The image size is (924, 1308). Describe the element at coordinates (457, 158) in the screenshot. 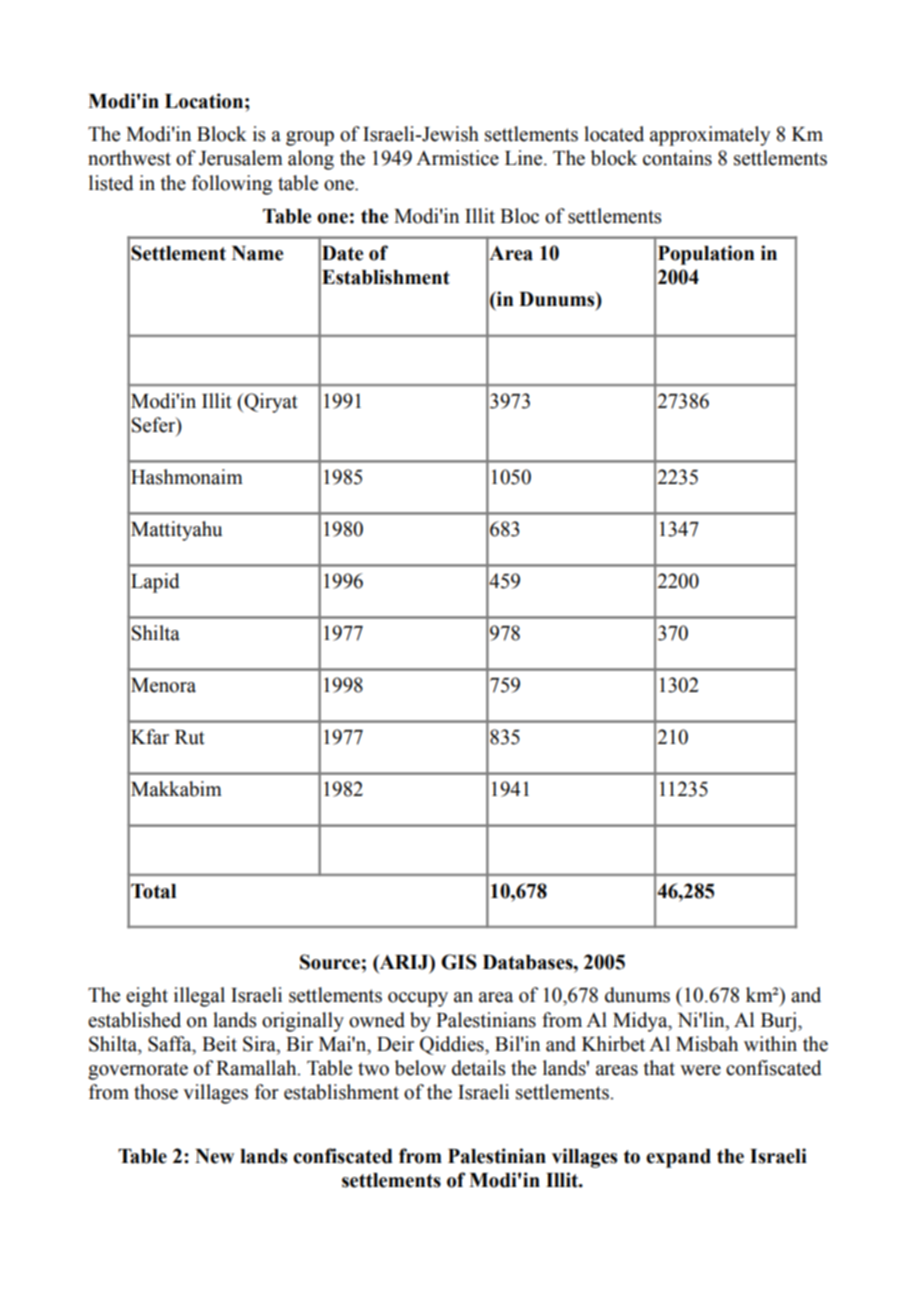

I see `Armistice` at that location.
